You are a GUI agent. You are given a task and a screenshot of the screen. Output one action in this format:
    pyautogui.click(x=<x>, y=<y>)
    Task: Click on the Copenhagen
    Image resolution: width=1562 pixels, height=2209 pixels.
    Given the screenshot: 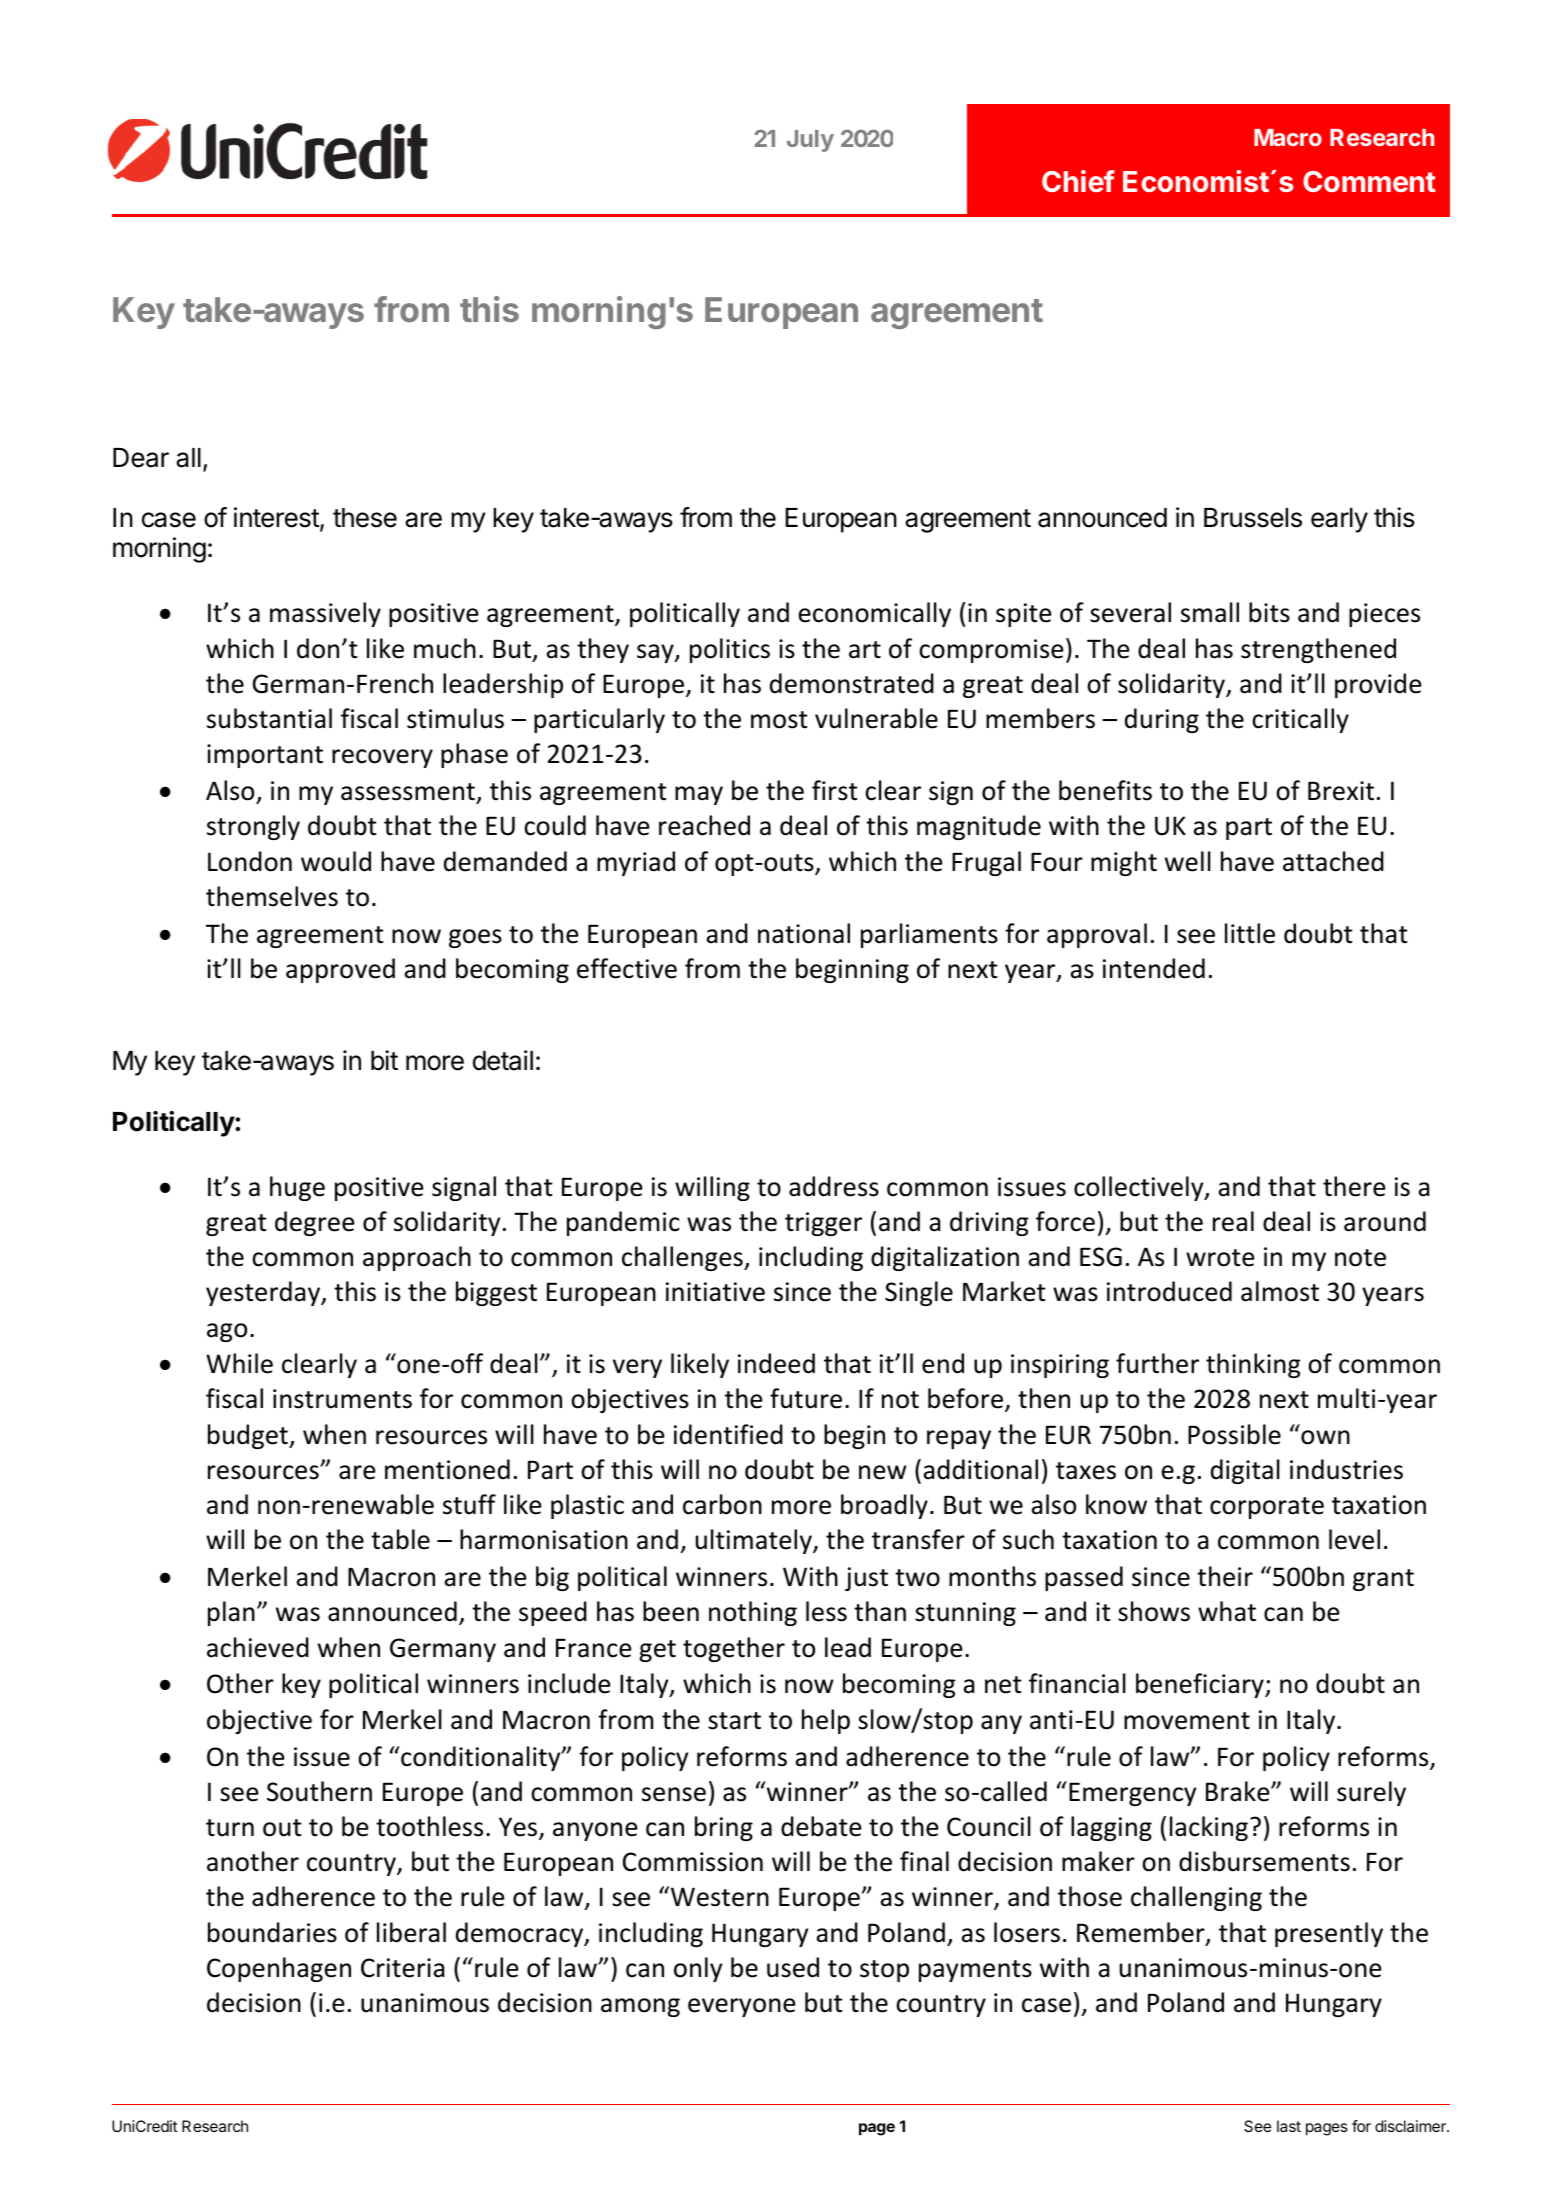 What is the action you would take?
    pyautogui.click(x=279, y=1969)
